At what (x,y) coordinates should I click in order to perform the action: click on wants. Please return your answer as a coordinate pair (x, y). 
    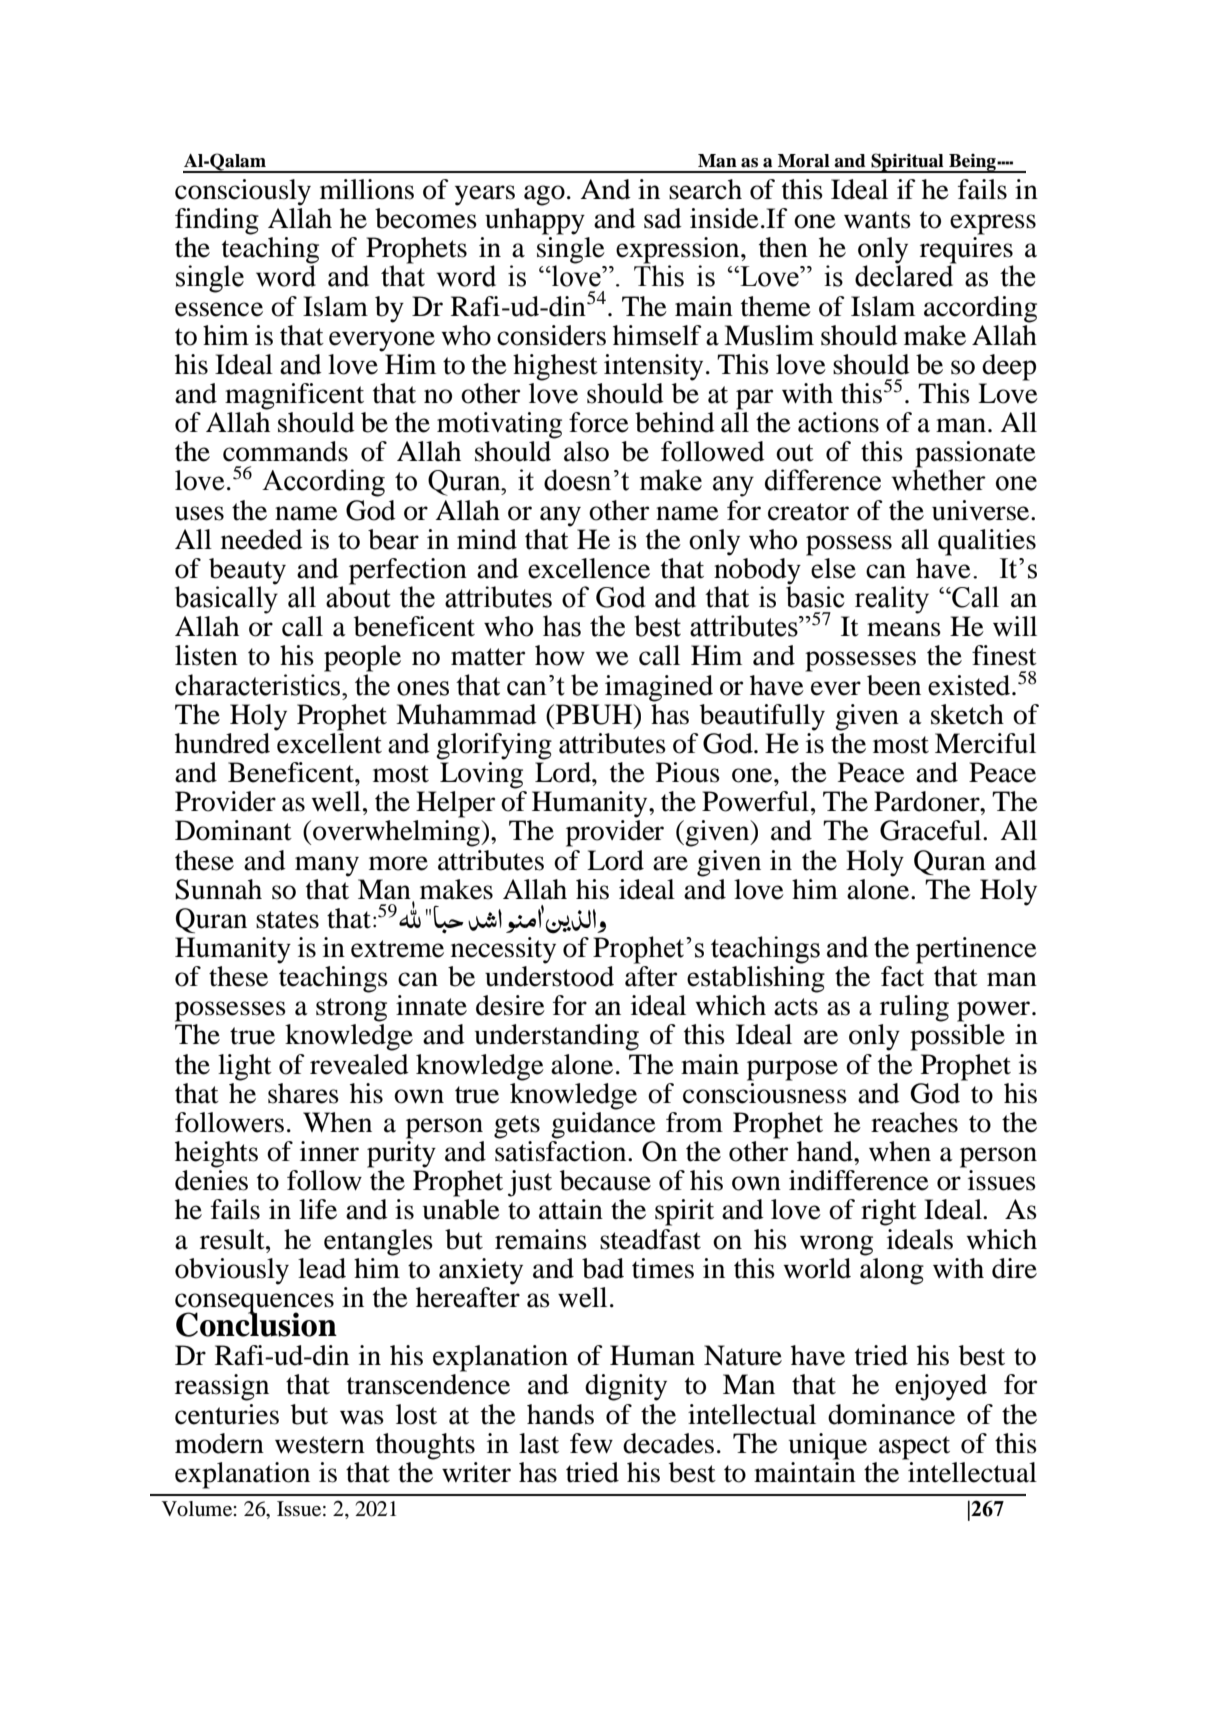
    Looking at the image, I should click on (877, 220).
